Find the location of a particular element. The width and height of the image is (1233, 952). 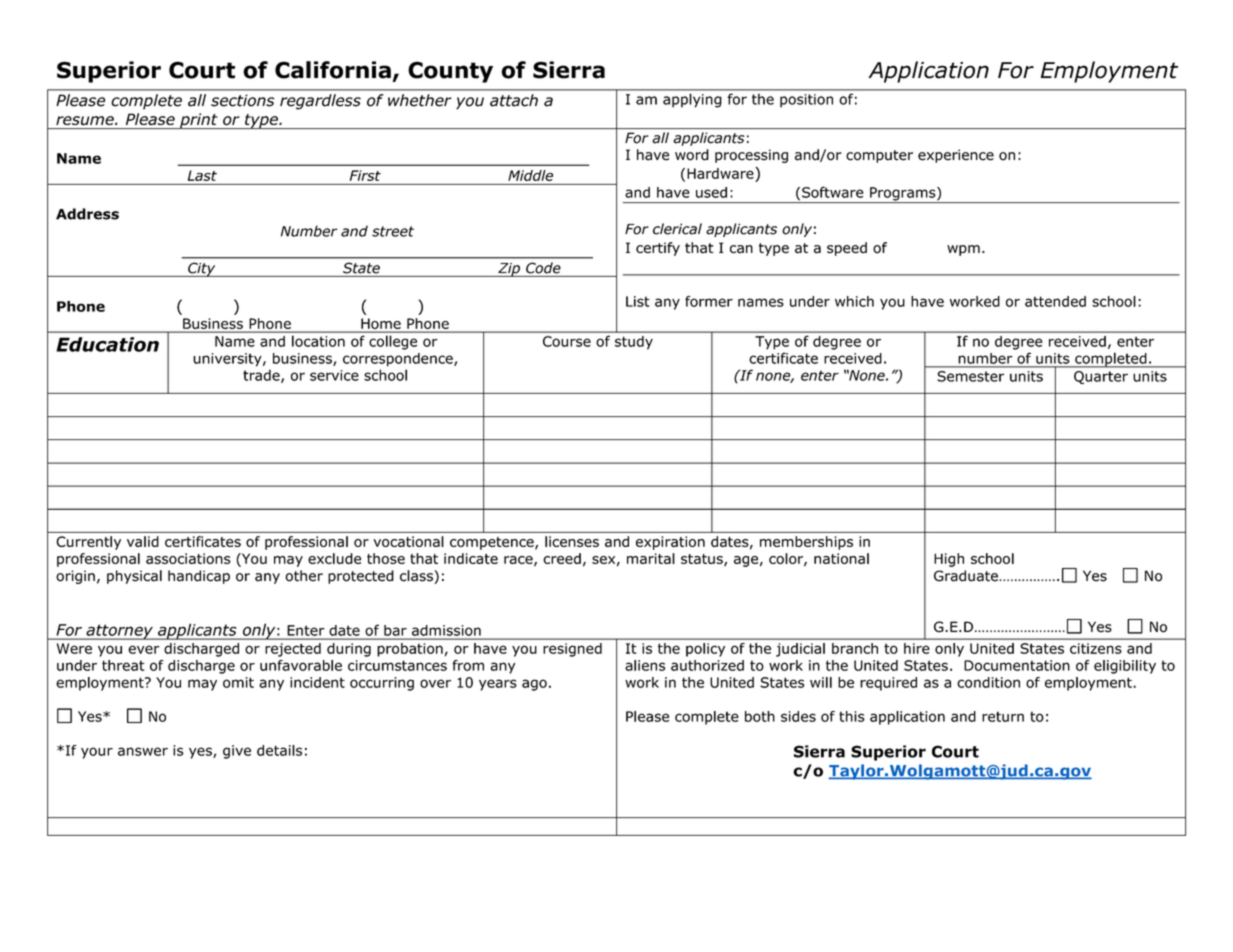

attended is located at coordinates (1055, 301).
